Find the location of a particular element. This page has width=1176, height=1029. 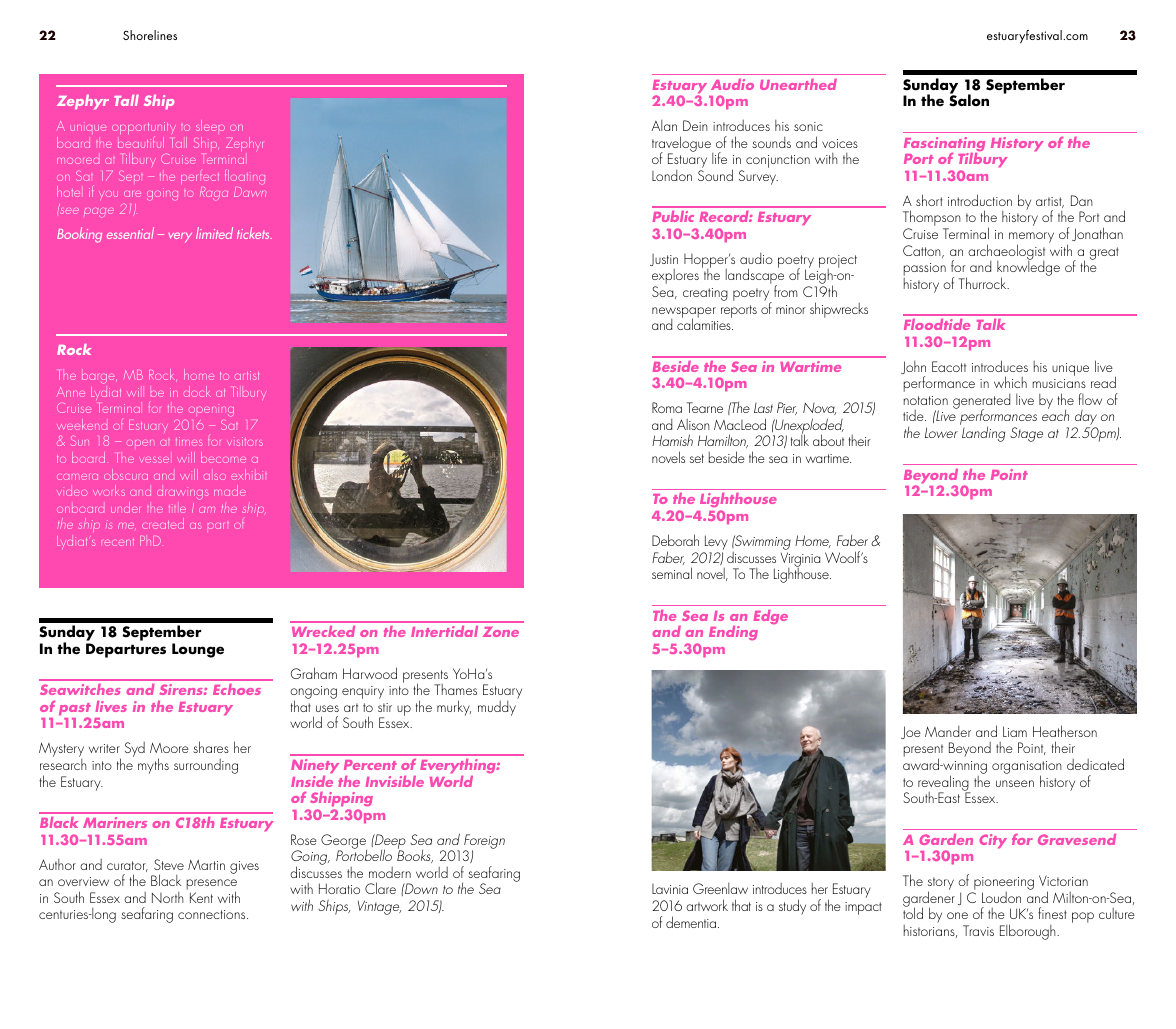

pioneering is located at coordinates (1003, 885).
